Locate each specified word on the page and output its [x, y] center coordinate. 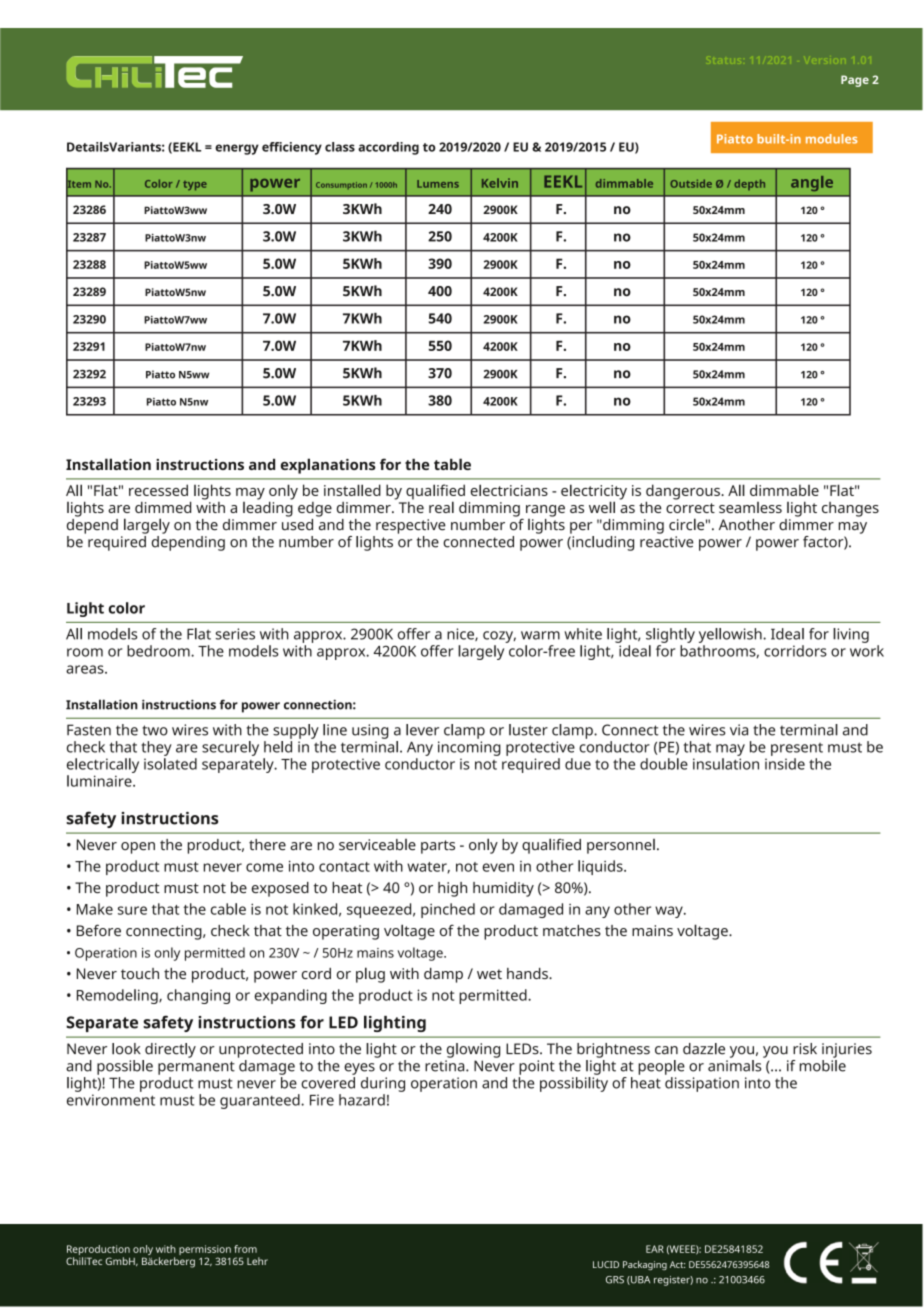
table [452, 464]
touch [140, 973]
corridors [795, 651]
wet [489, 974]
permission [205, 1251]
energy [237, 149]
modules [831, 139]
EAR [655, 1249]
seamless [750, 507]
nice [461, 634]
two [155, 730]
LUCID [606, 1264]
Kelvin [500, 183]
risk [805, 1049]
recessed [158, 490]
